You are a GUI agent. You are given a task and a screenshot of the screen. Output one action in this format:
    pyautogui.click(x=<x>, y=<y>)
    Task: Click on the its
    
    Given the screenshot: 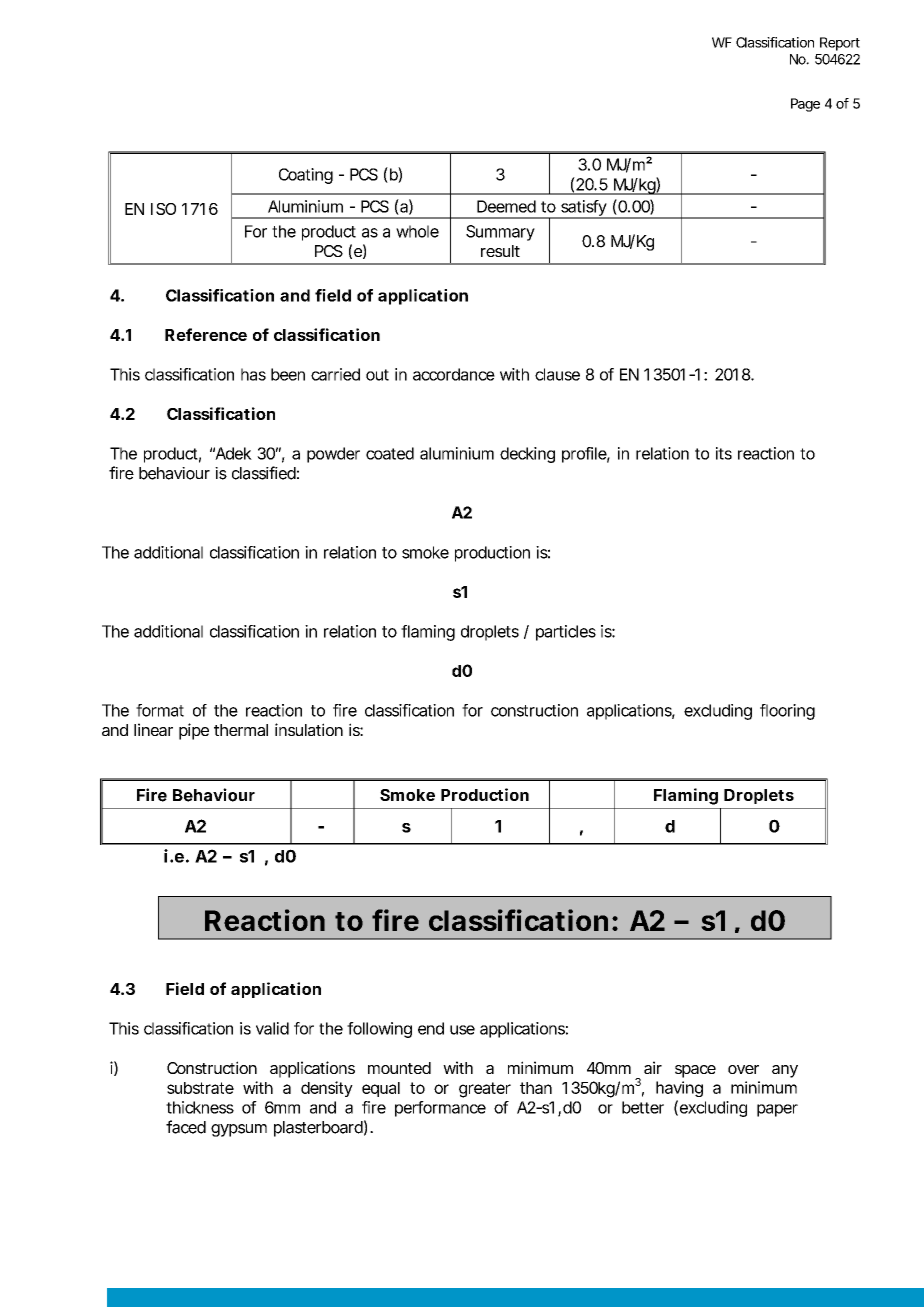 What is the action you would take?
    pyautogui.click(x=724, y=453)
